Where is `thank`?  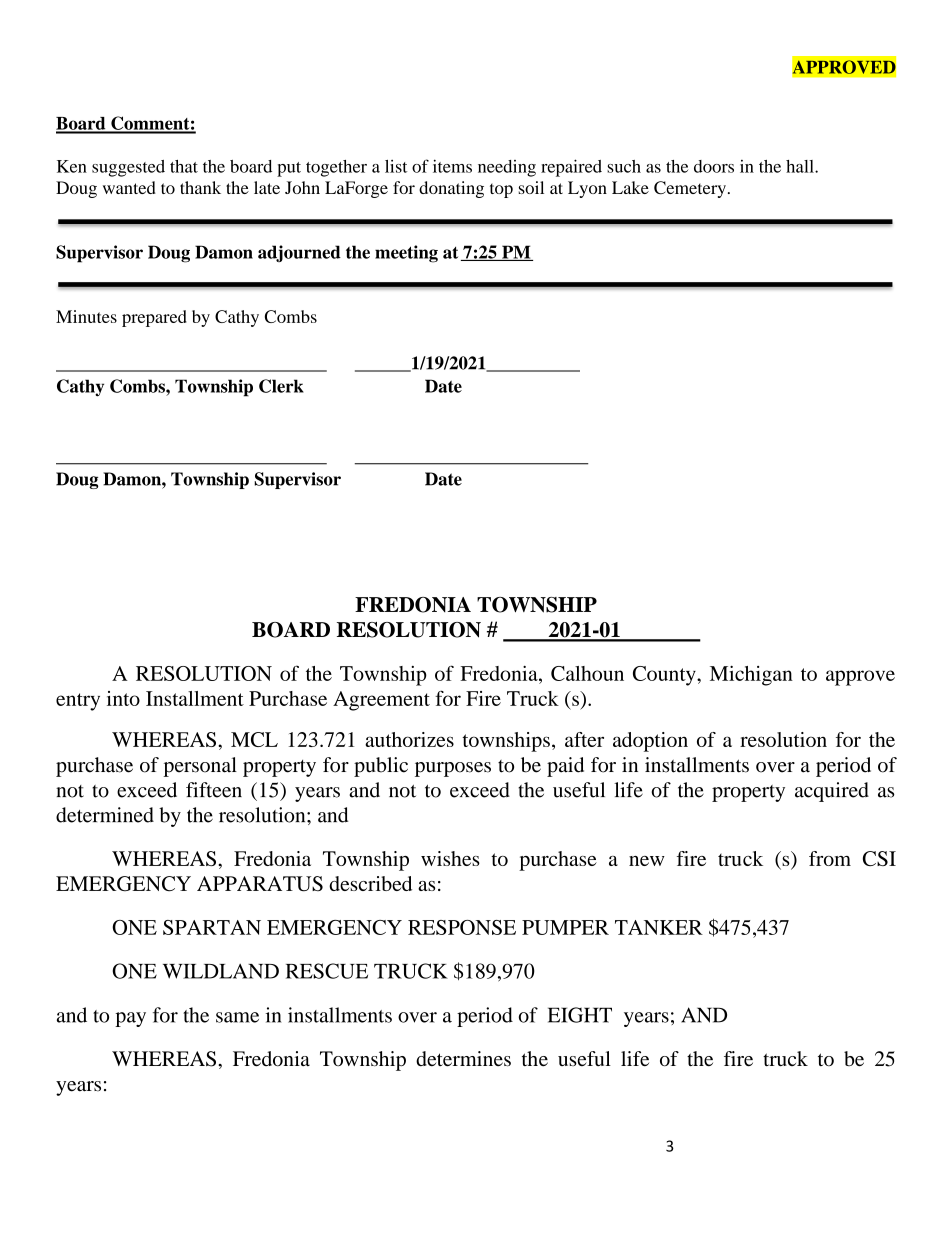
thank is located at coordinates (200, 187).
